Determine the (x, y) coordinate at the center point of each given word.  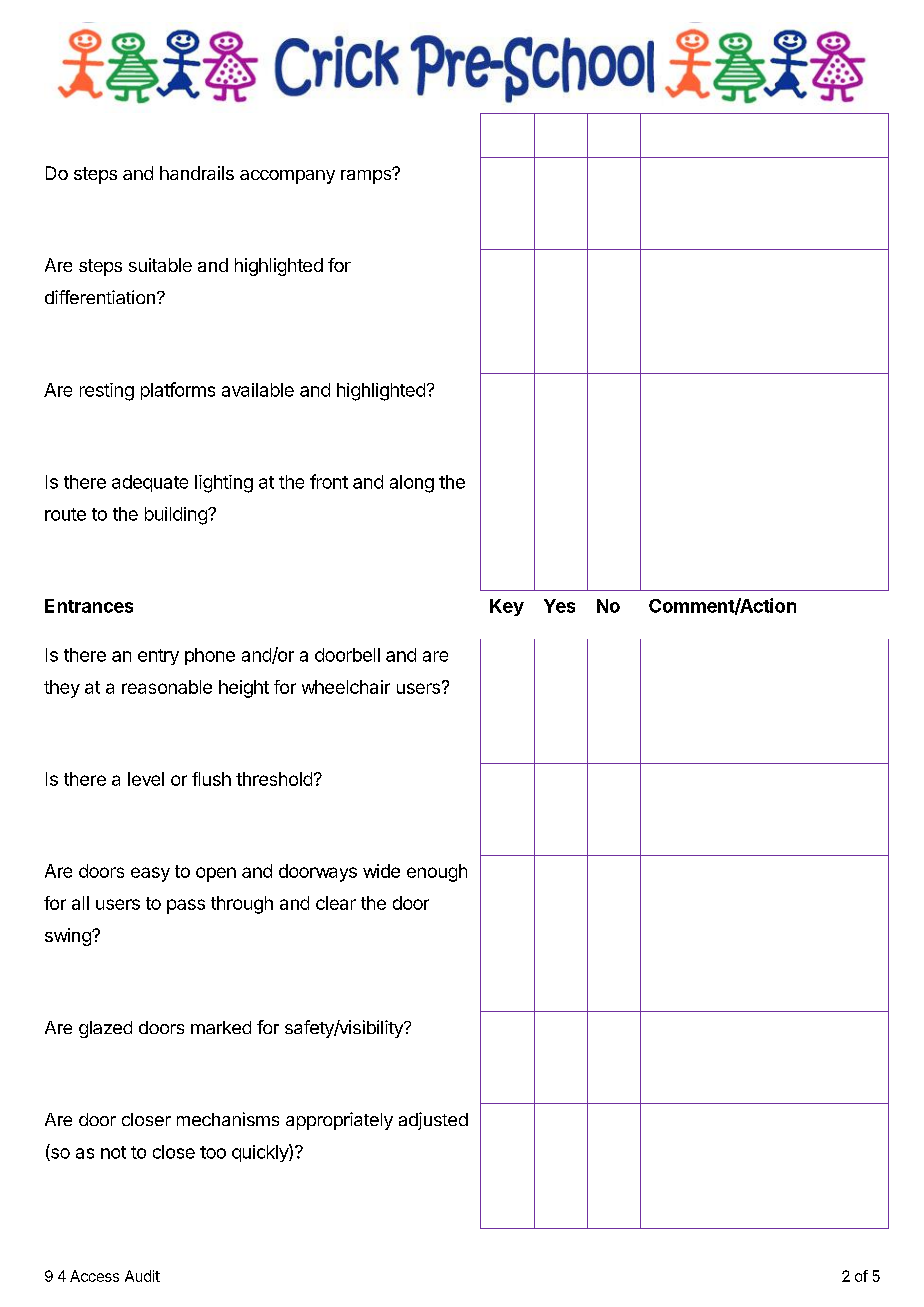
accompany (287, 177)
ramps (367, 176)
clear (336, 903)
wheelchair (346, 687)
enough (437, 873)
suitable (160, 265)
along (412, 484)
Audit (142, 1276)
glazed (105, 1029)
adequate (150, 483)
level (146, 779)
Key (507, 607)
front (329, 481)
